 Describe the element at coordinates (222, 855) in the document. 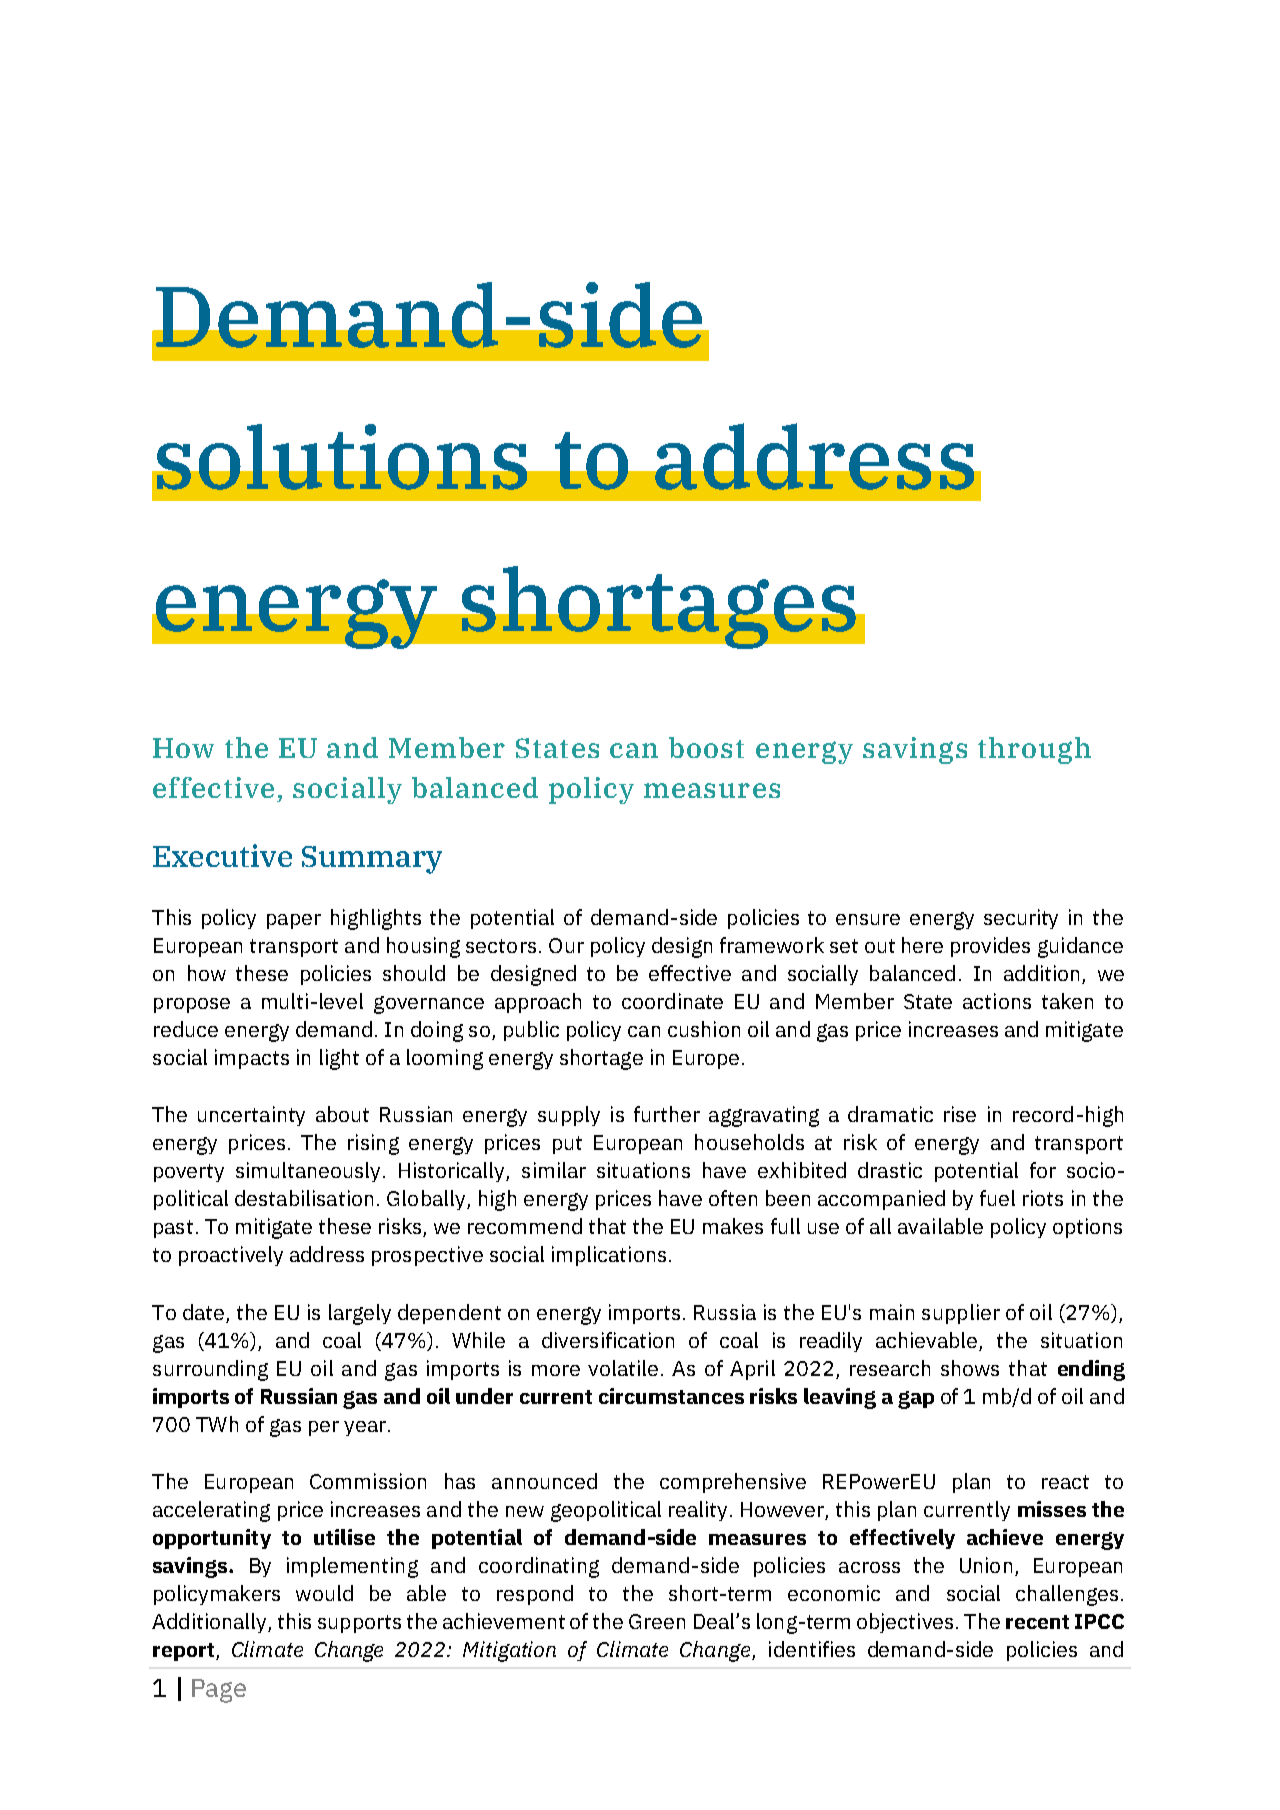

I see `Executive` at that location.
